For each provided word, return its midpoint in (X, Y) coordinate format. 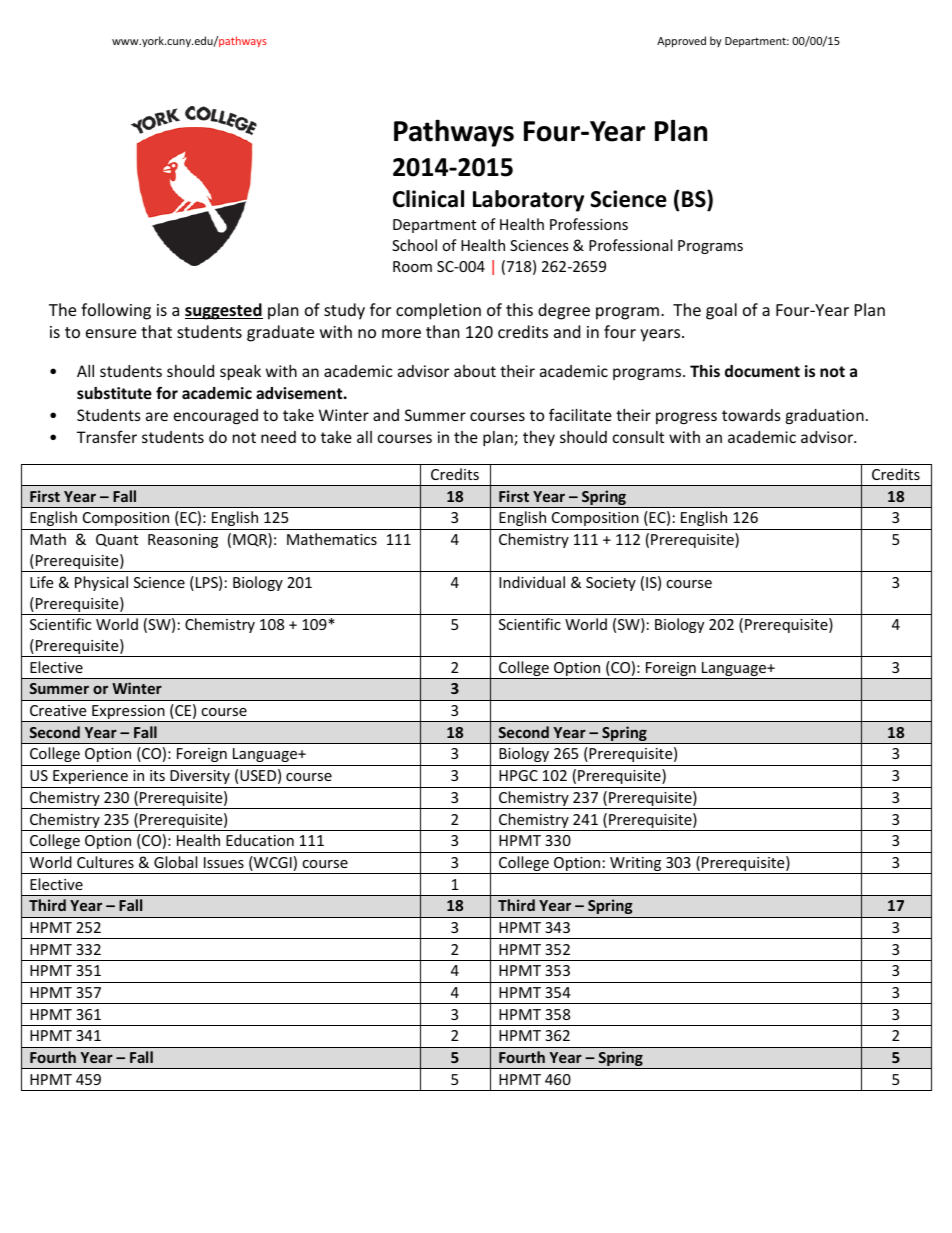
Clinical (428, 199)
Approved (681, 41)
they (539, 438)
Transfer (107, 436)
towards (751, 415)
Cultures (105, 862)
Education (260, 840)
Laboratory (528, 201)
